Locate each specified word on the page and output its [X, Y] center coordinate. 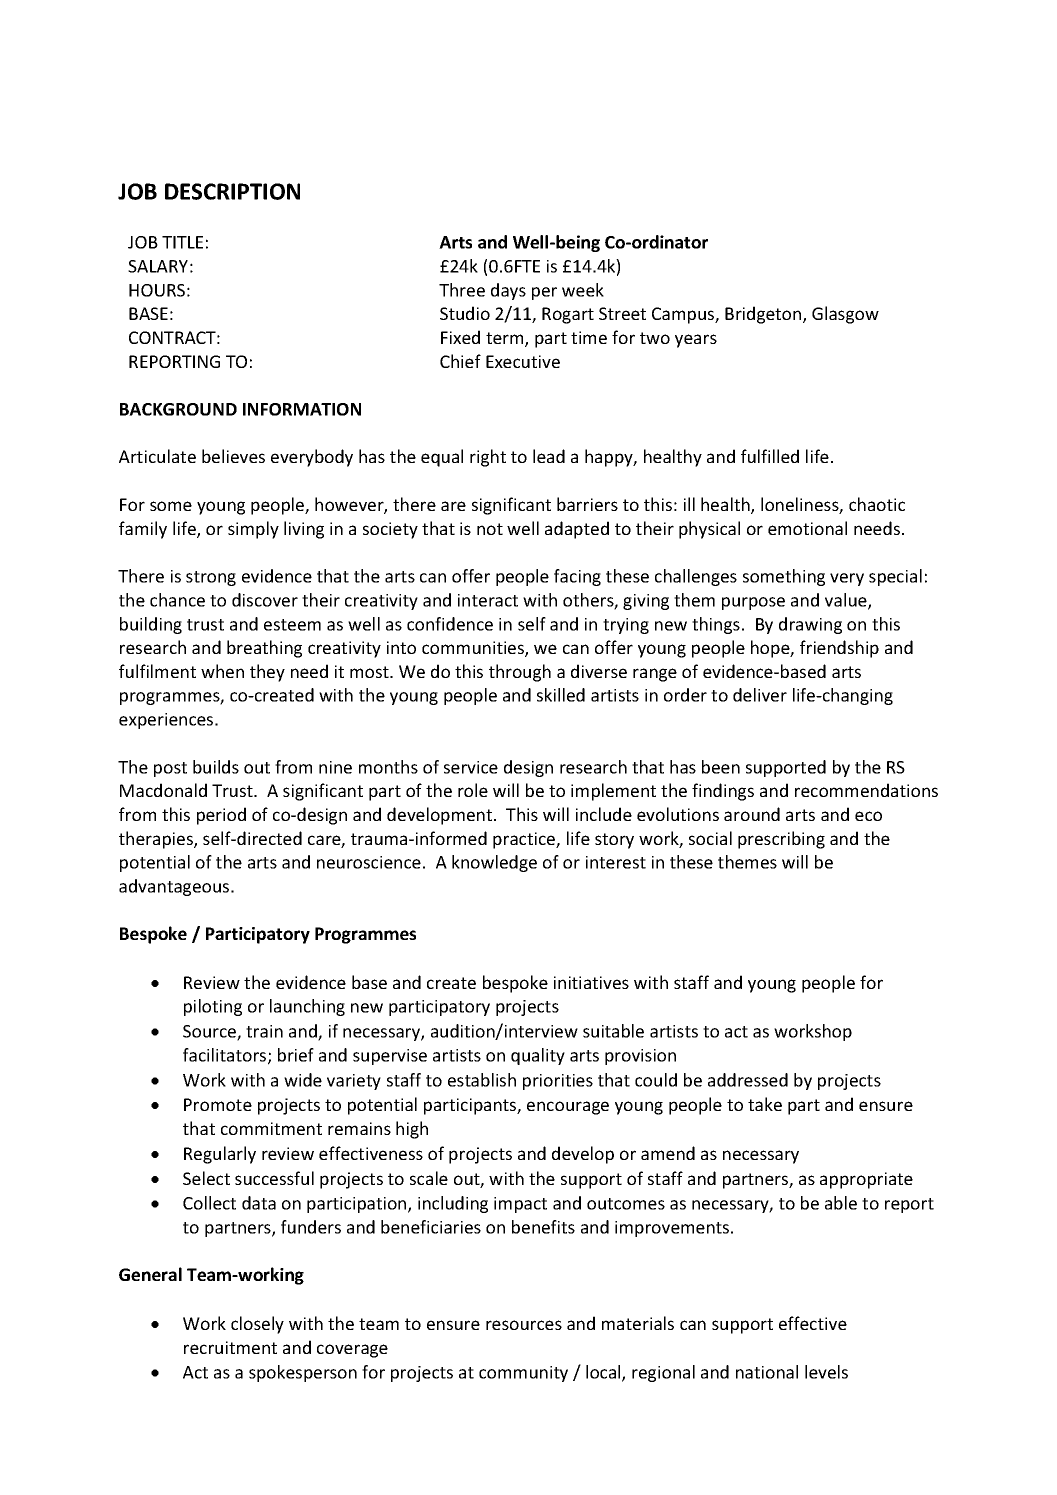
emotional [807, 528]
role [473, 790]
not [490, 529]
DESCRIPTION [232, 191]
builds [216, 767]
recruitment [230, 1347]
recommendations [866, 790]
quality [538, 1056]
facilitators [226, 1056]
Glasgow [845, 315]
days [508, 291]
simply [253, 530]
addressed [748, 1080]
